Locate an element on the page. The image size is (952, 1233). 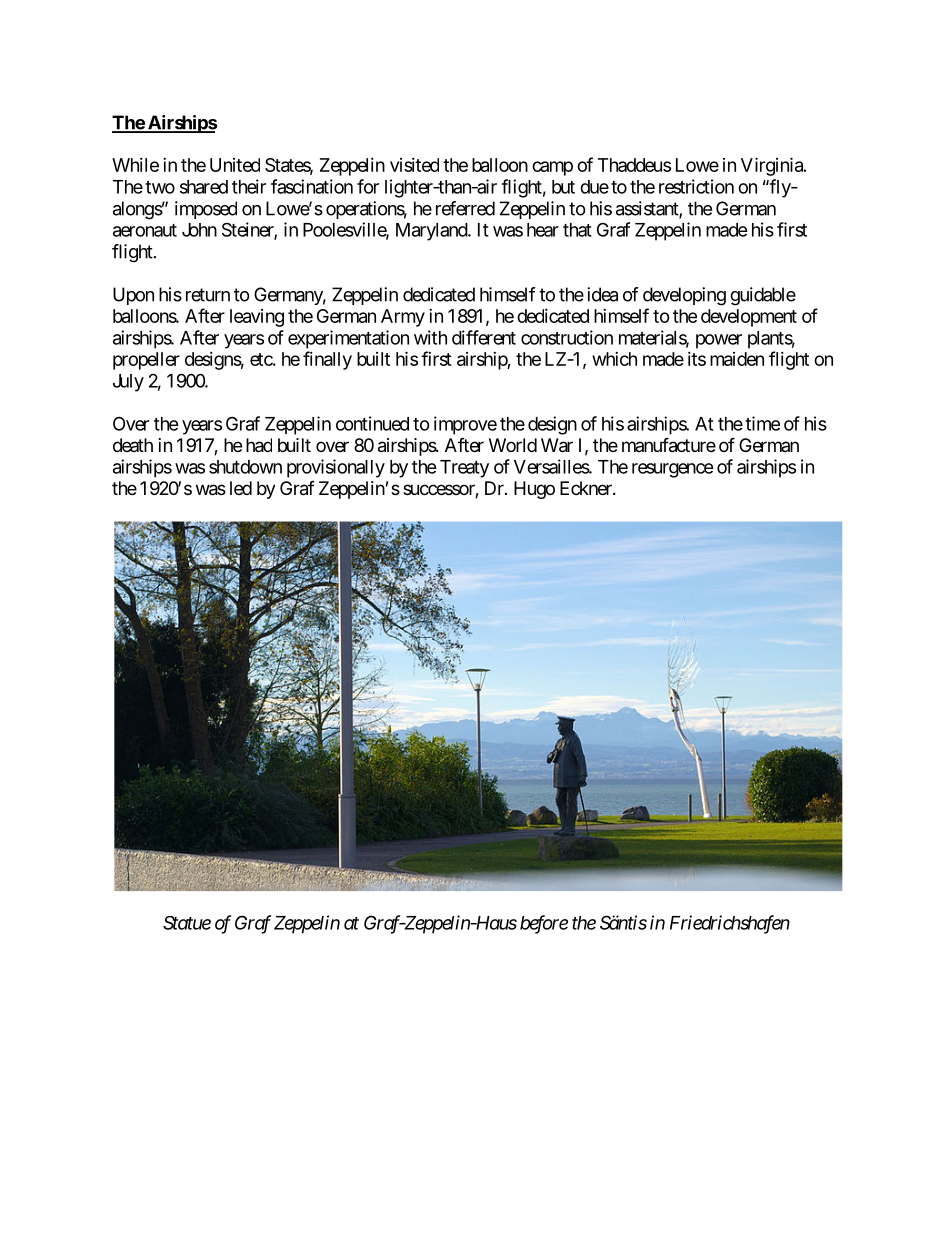
before is located at coordinates (544, 924).
